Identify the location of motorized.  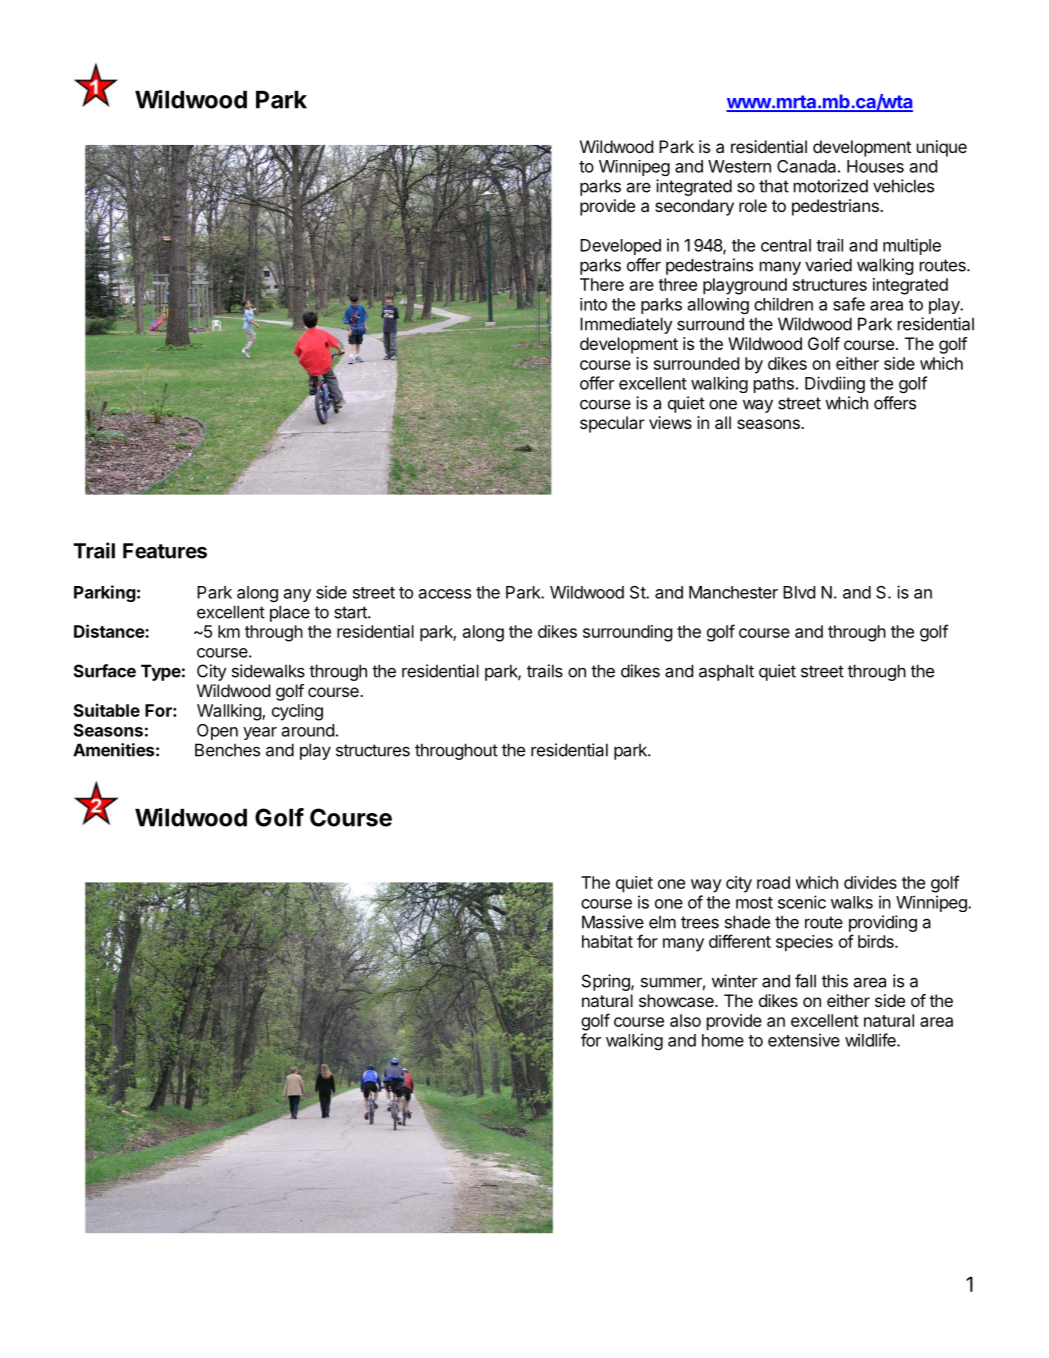
(831, 186).
